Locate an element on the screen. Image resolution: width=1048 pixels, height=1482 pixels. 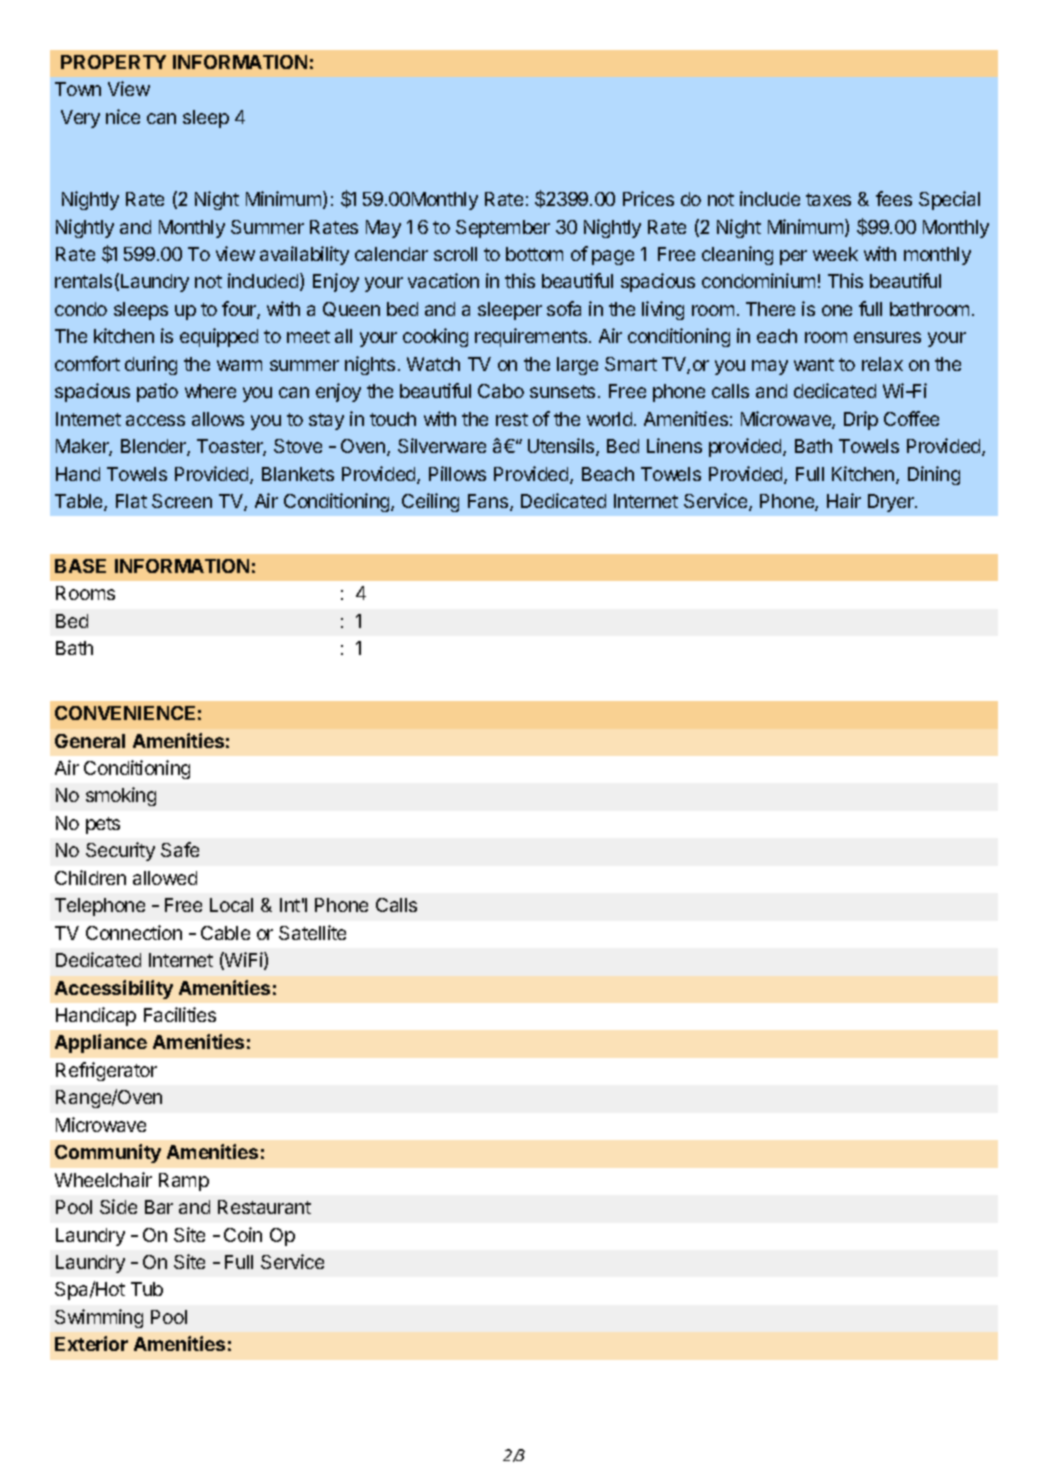
Coin is located at coordinates (243, 1234).
